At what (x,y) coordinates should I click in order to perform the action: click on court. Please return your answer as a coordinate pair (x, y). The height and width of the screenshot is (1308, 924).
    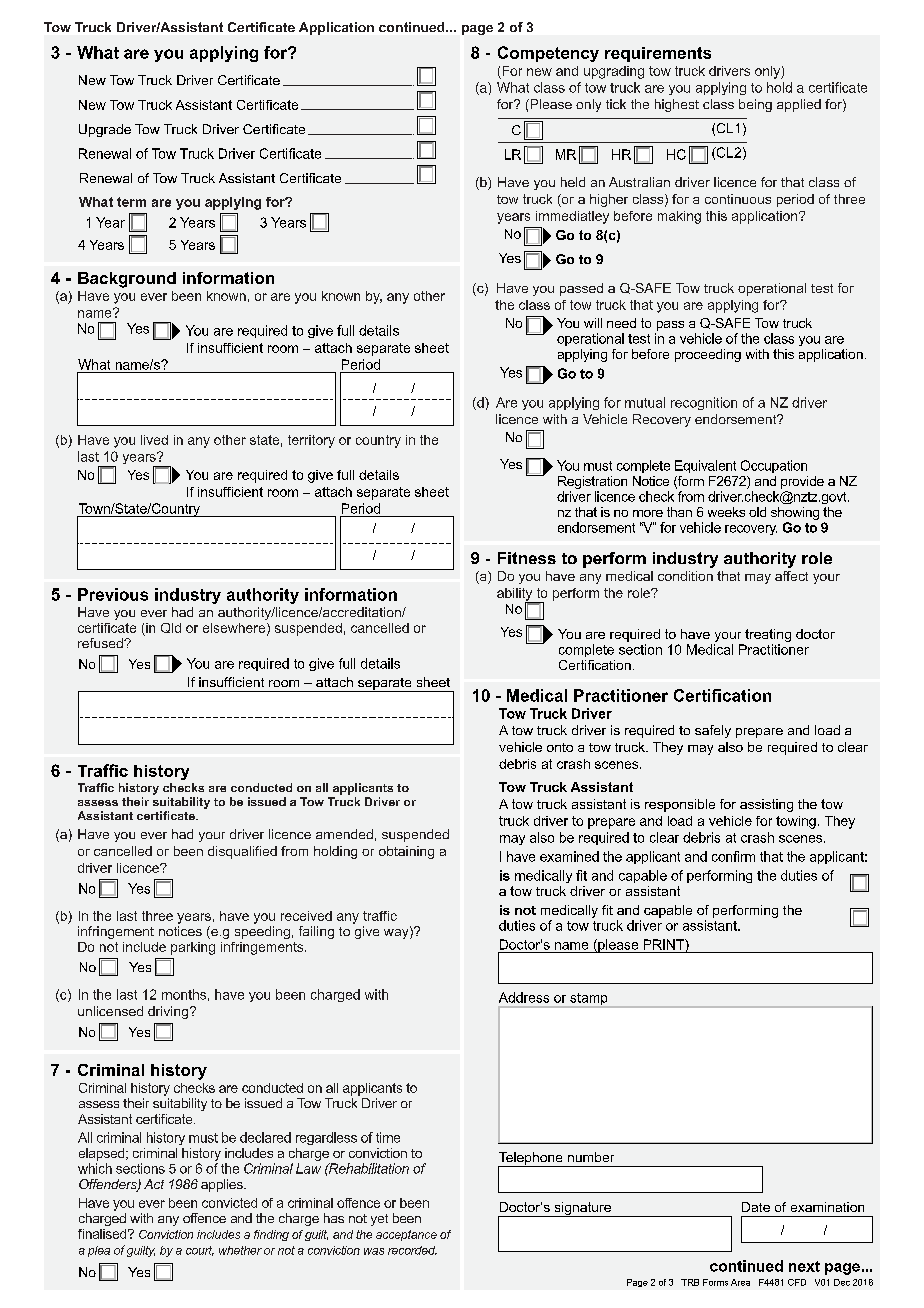
    Looking at the image, I should click on (200, 1251).
